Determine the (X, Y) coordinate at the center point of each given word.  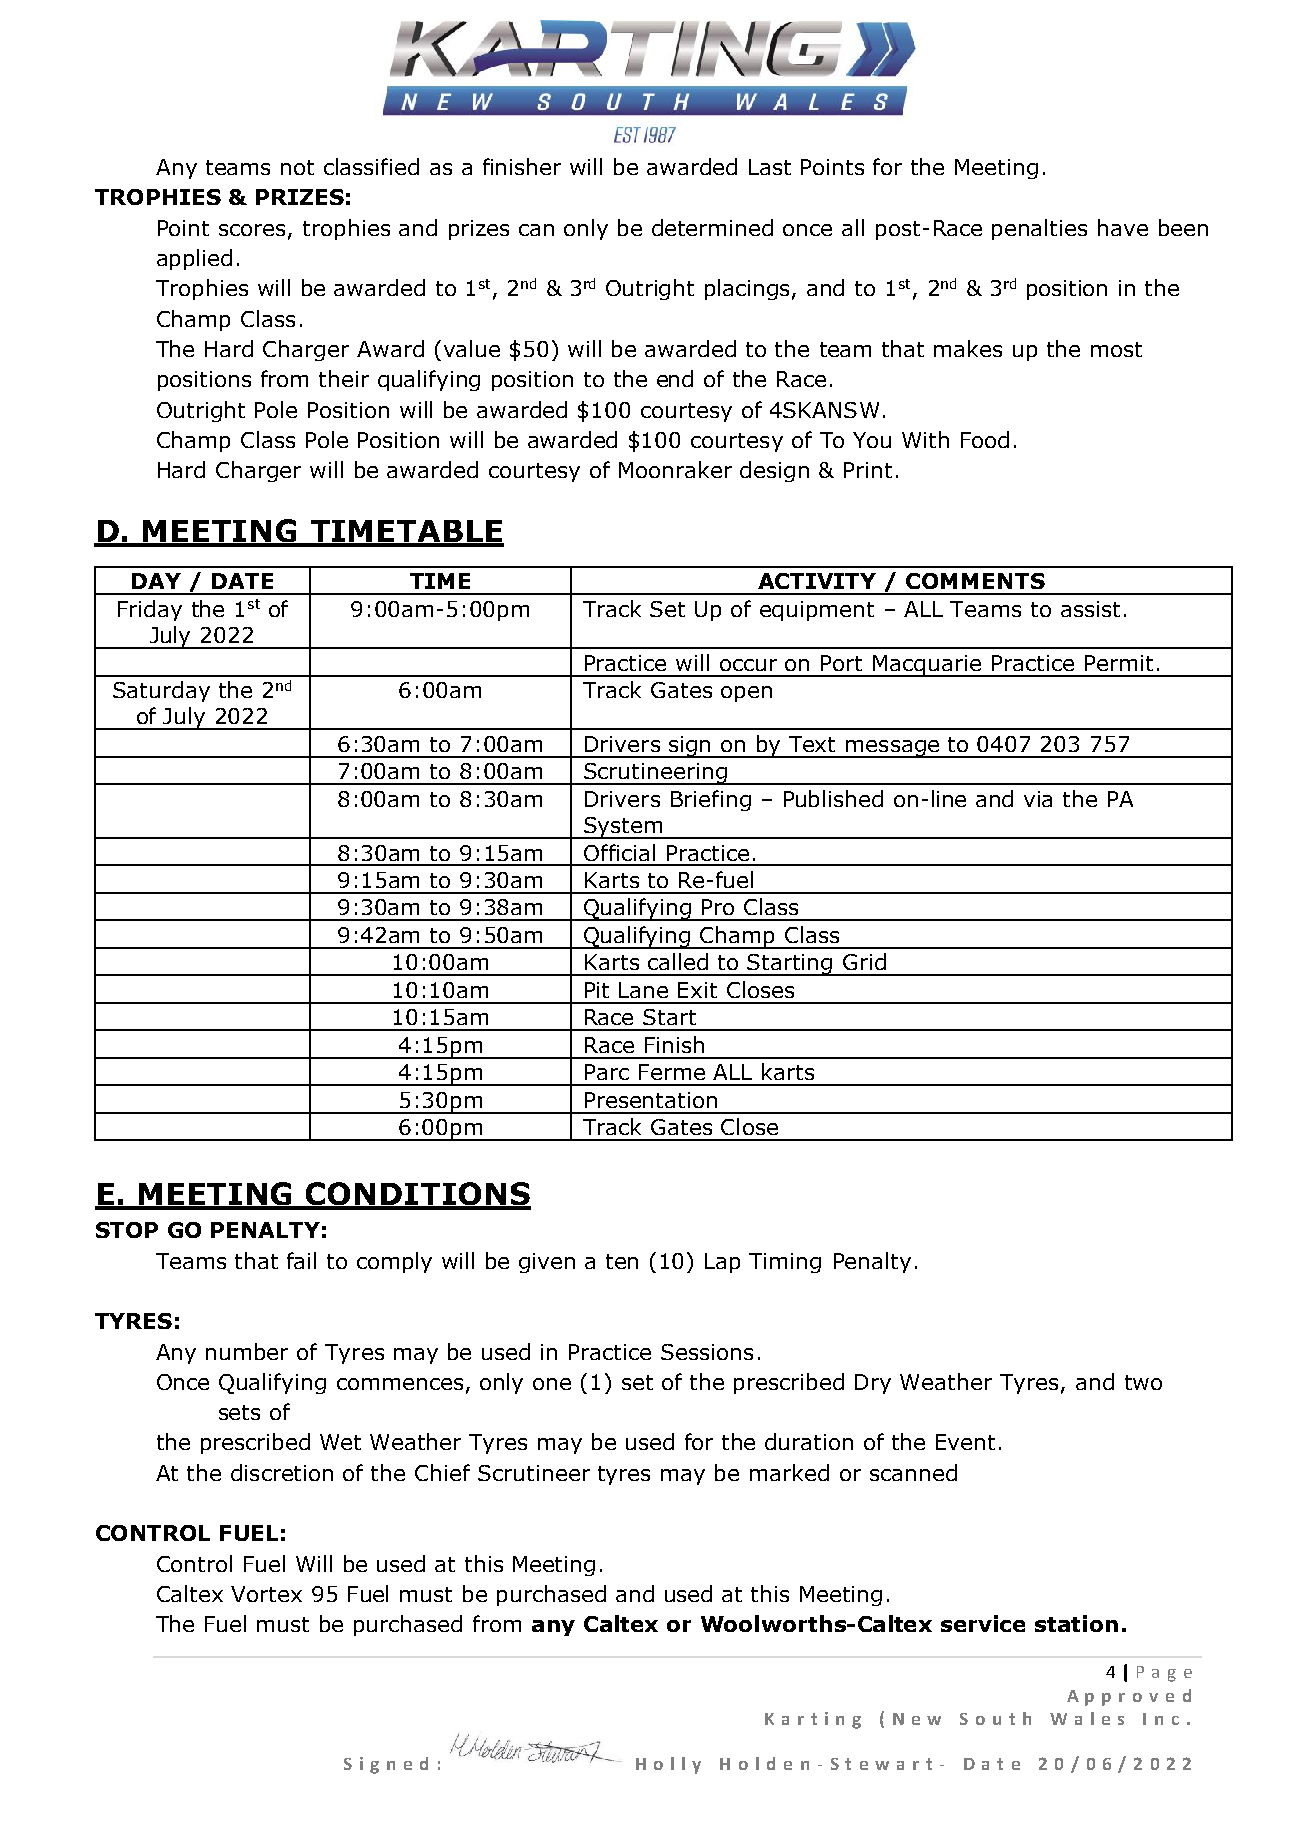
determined (712, 227)
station (1076, 1623)
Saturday (161, 691)
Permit (1119, 663)
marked (789, 1472)
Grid (864, 961)
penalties (1039, 229)
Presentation (651, 1100)
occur (748, 665)
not (297, 167)
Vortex (266, 1594)
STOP (127, 1230)
